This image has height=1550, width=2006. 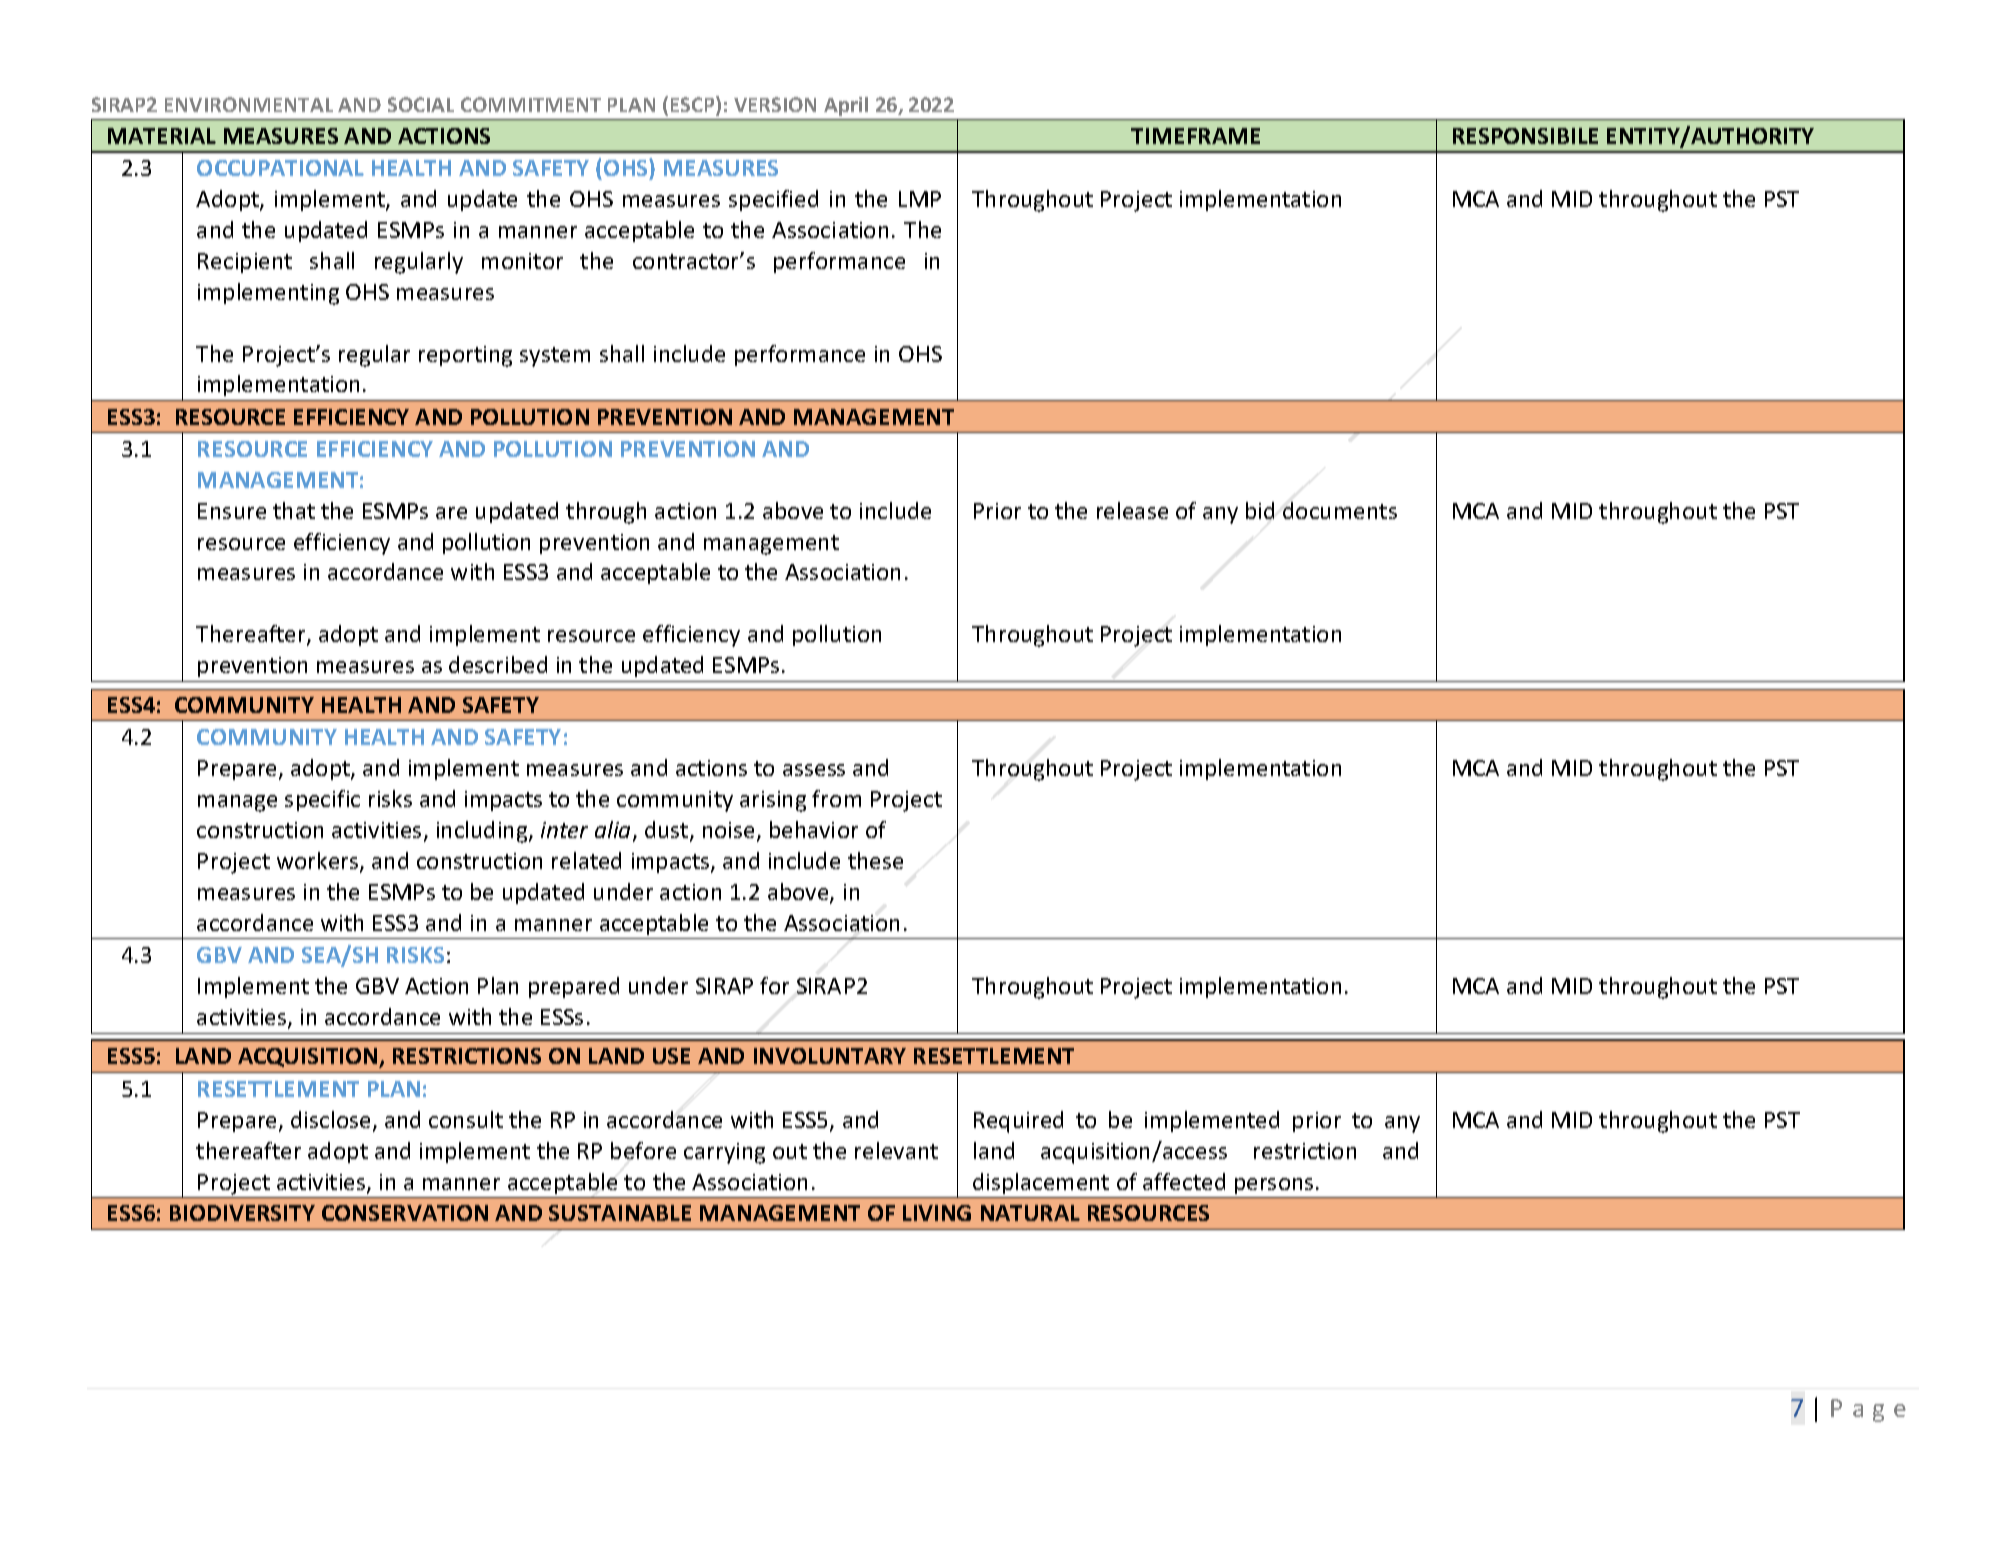 I want to click on OCCUPATIONAL, so click(x=280, y=168).
